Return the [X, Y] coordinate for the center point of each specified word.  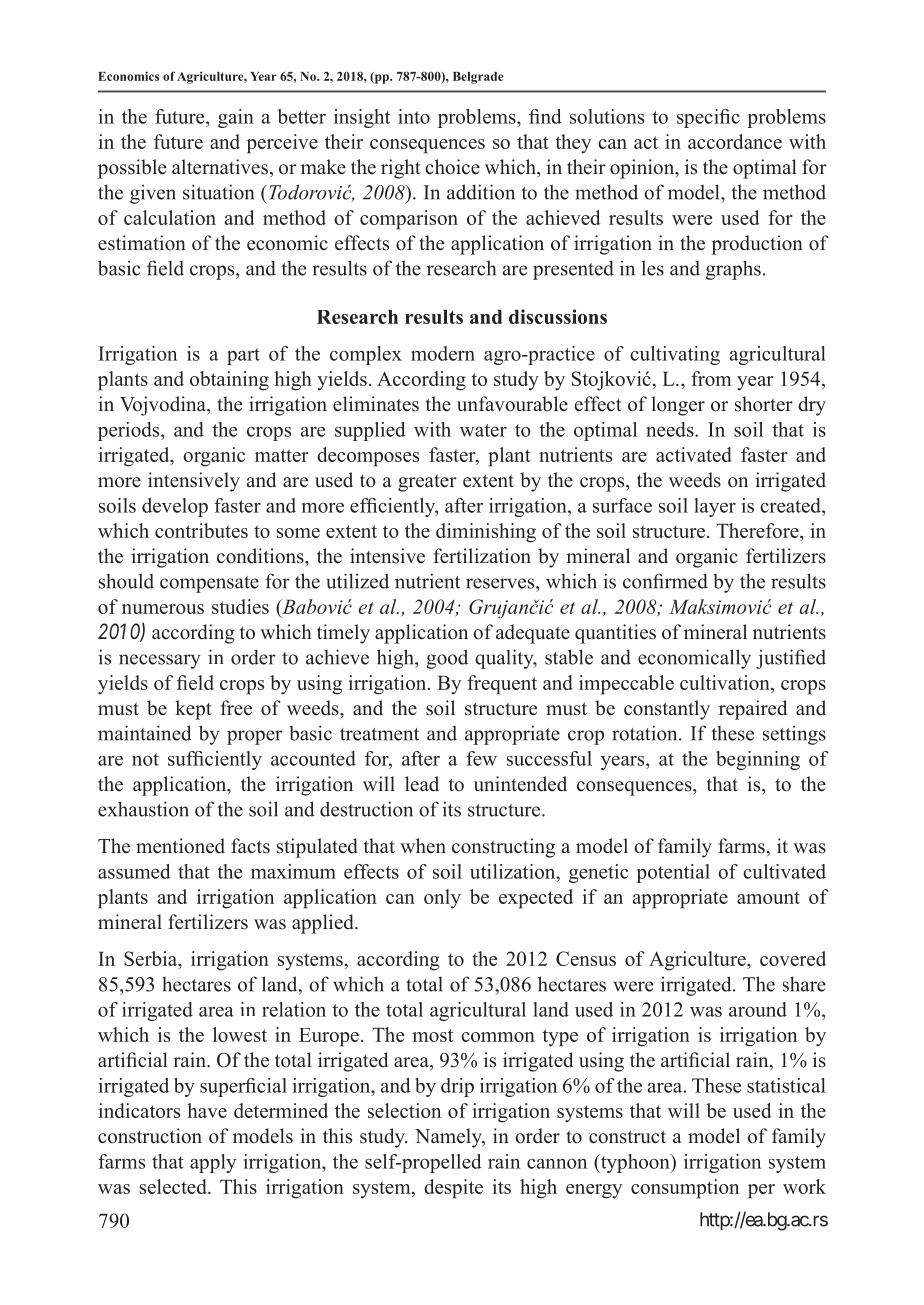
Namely [449, 1138]
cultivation [726, 682]
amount [768, 897]
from [711, 378]
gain [236, 118]
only [442, 899]
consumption [685, 1189]
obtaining [229, 381]
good [447, 659]
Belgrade [478, 78]
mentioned [180, 846]
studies [240, 606]
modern [443, 353]
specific [708, 118]
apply [213, 1163]
